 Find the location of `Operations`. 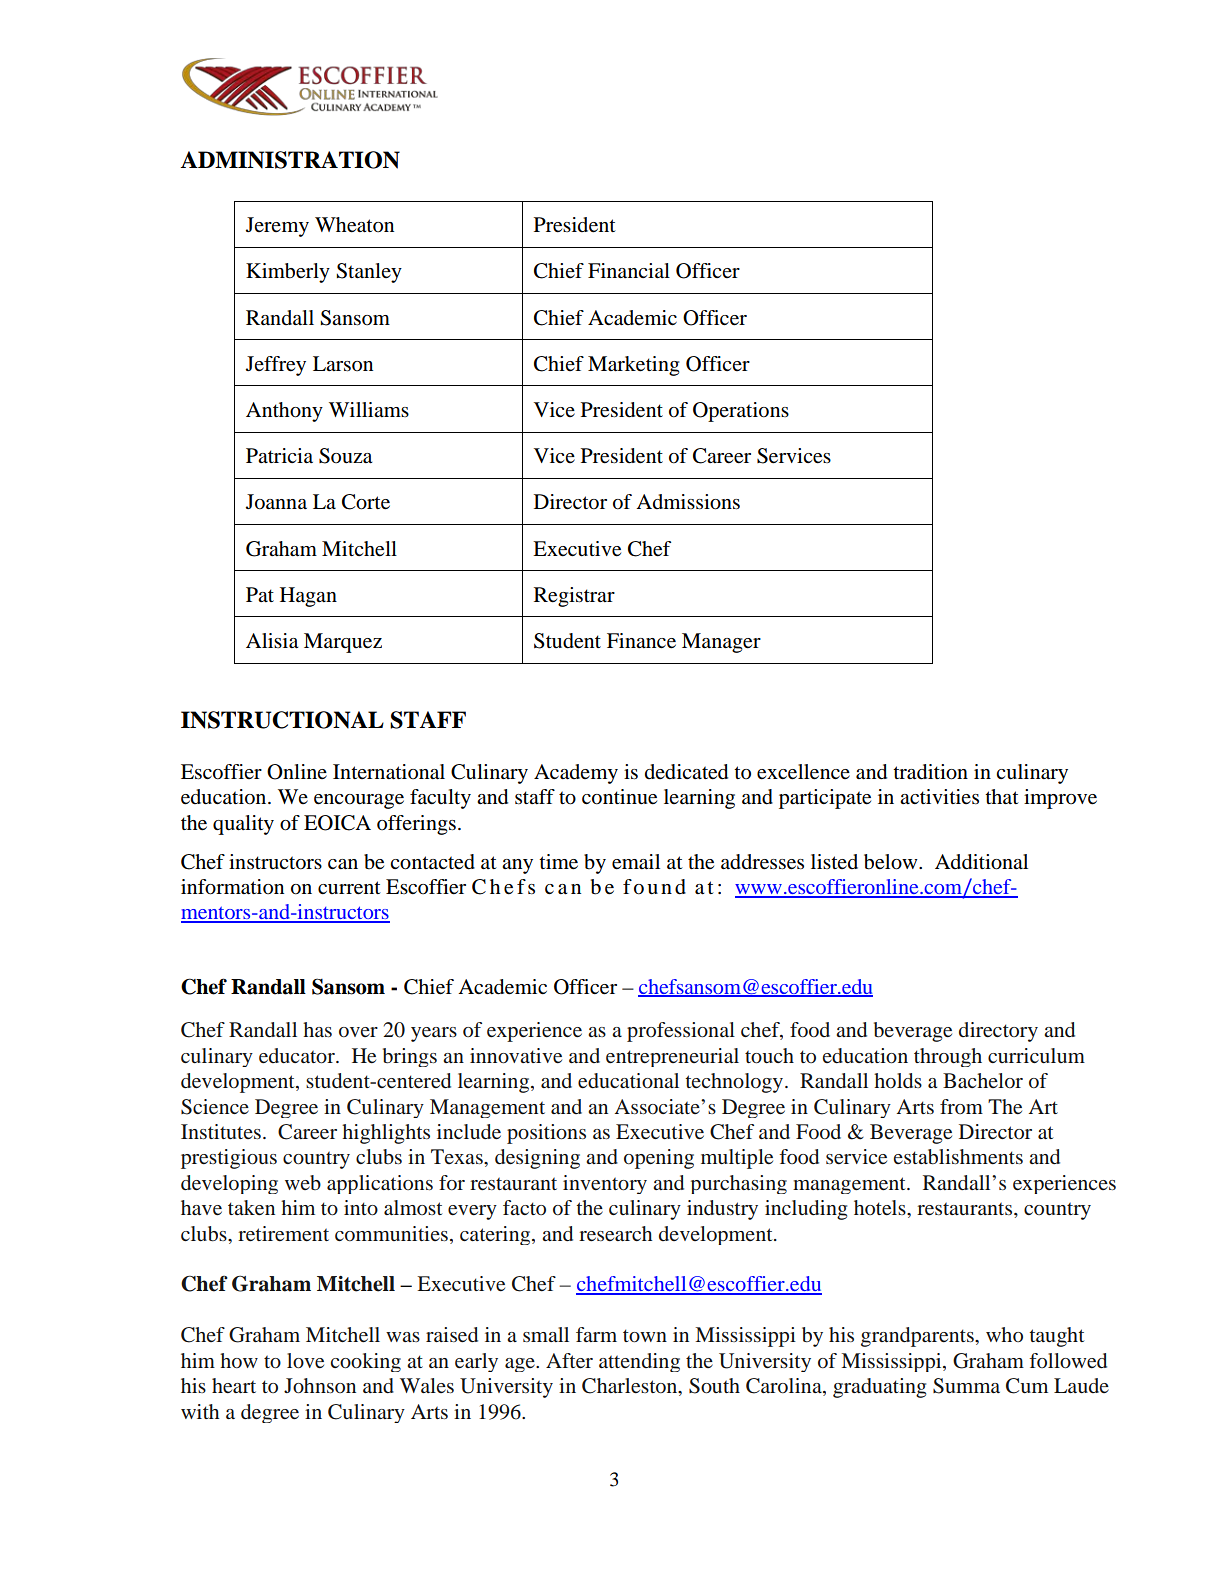

Operations is located at coordinates (741, 412).
